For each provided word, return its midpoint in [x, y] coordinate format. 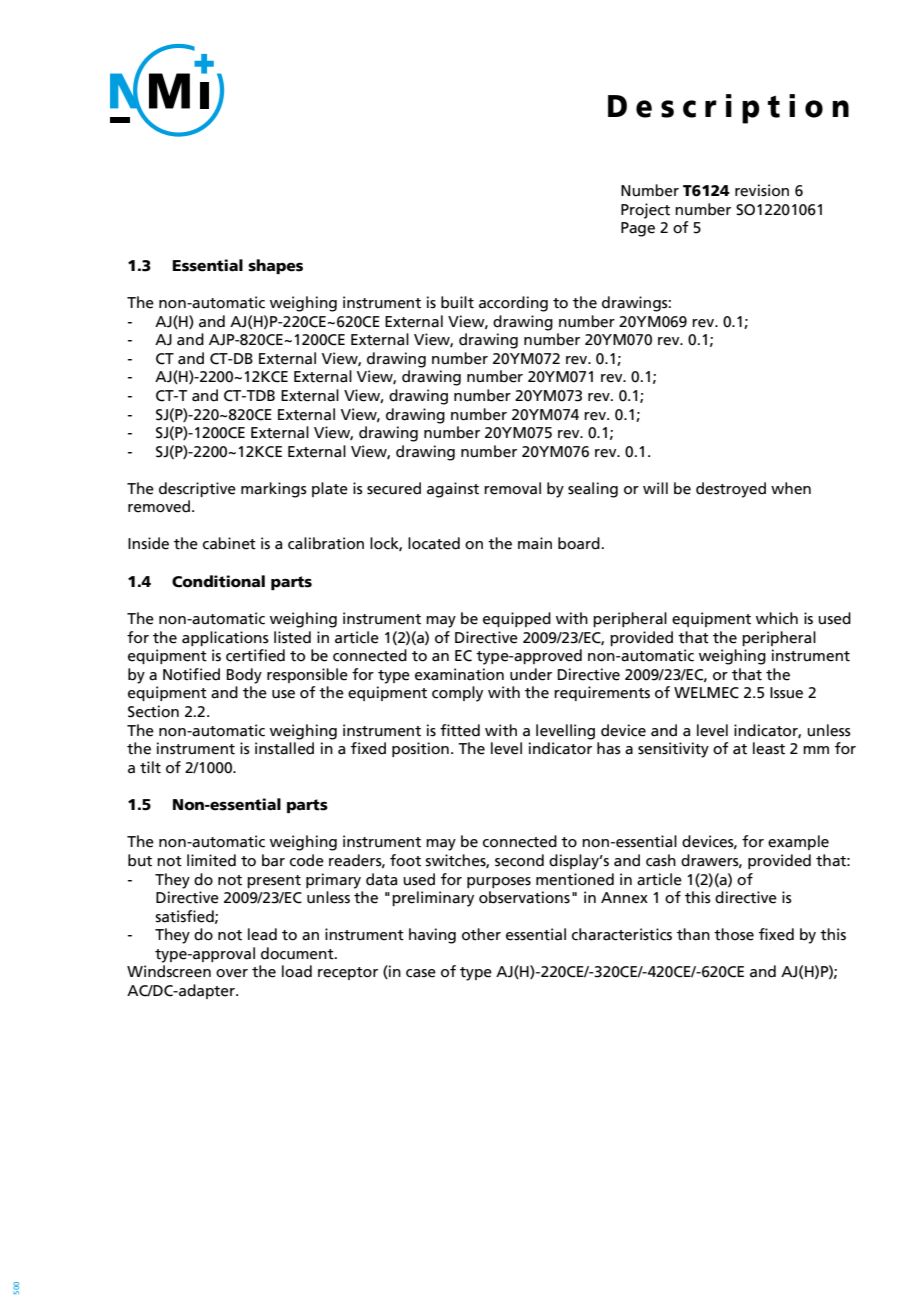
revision [762, 190]
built [457, 302]
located [434, 543]
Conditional [218, 581]
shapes [275, 266]
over [232, 973]
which [777, 618]
